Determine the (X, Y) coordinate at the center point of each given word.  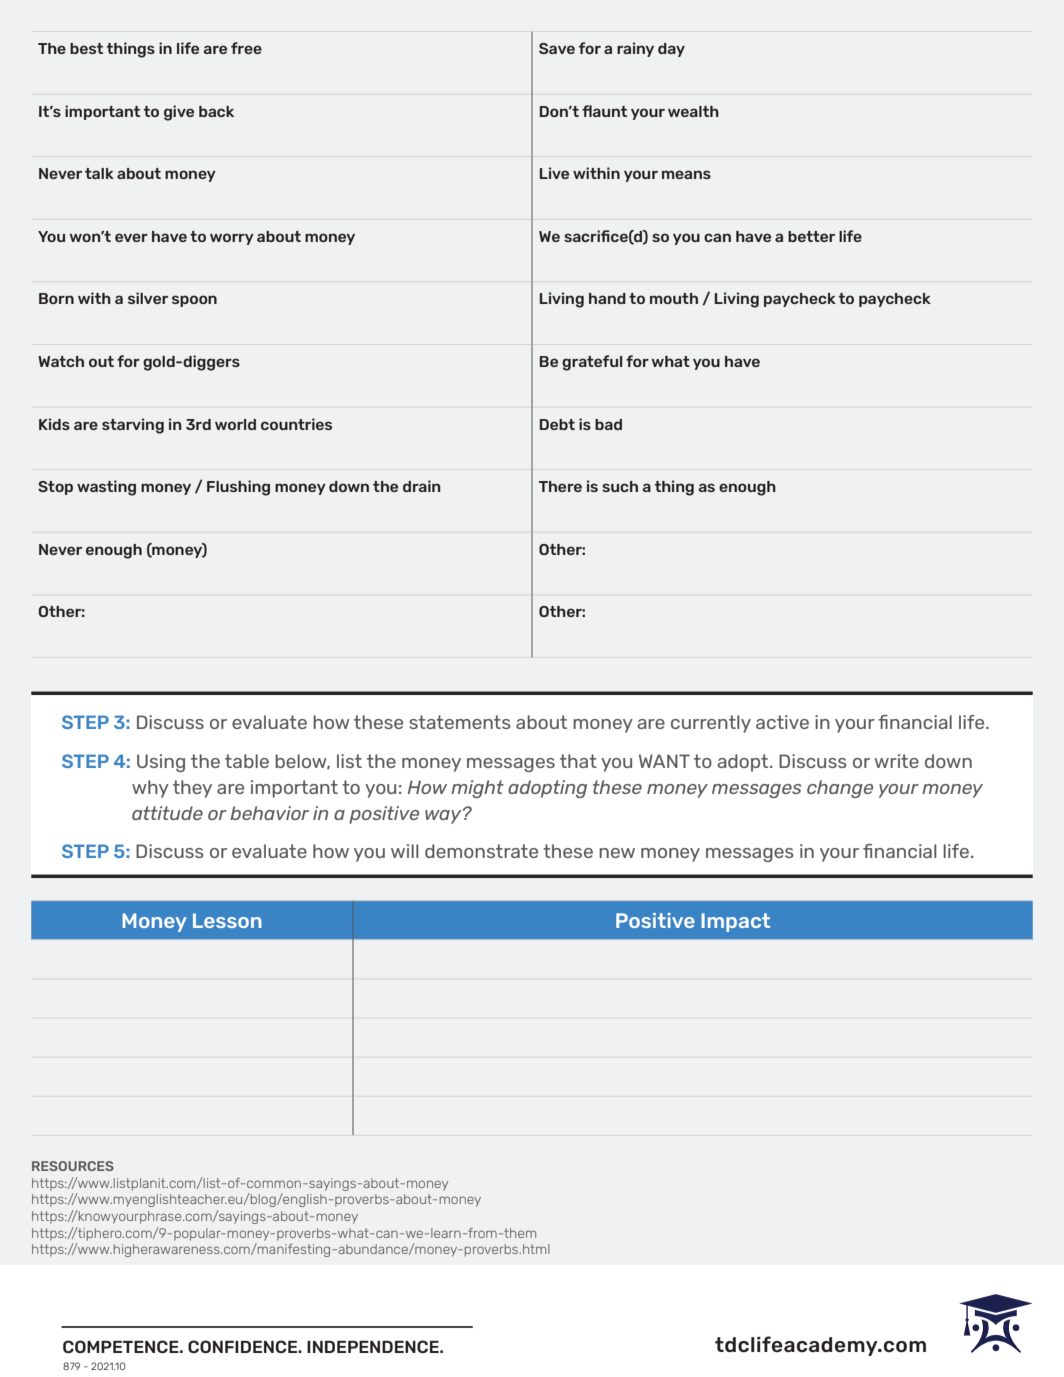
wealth (693, 111)
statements (460, 722)
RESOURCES (73, 1166)
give (179, 113)
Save (557, 48)
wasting (106, 488)
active (782, 722)
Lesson (227, 920)
